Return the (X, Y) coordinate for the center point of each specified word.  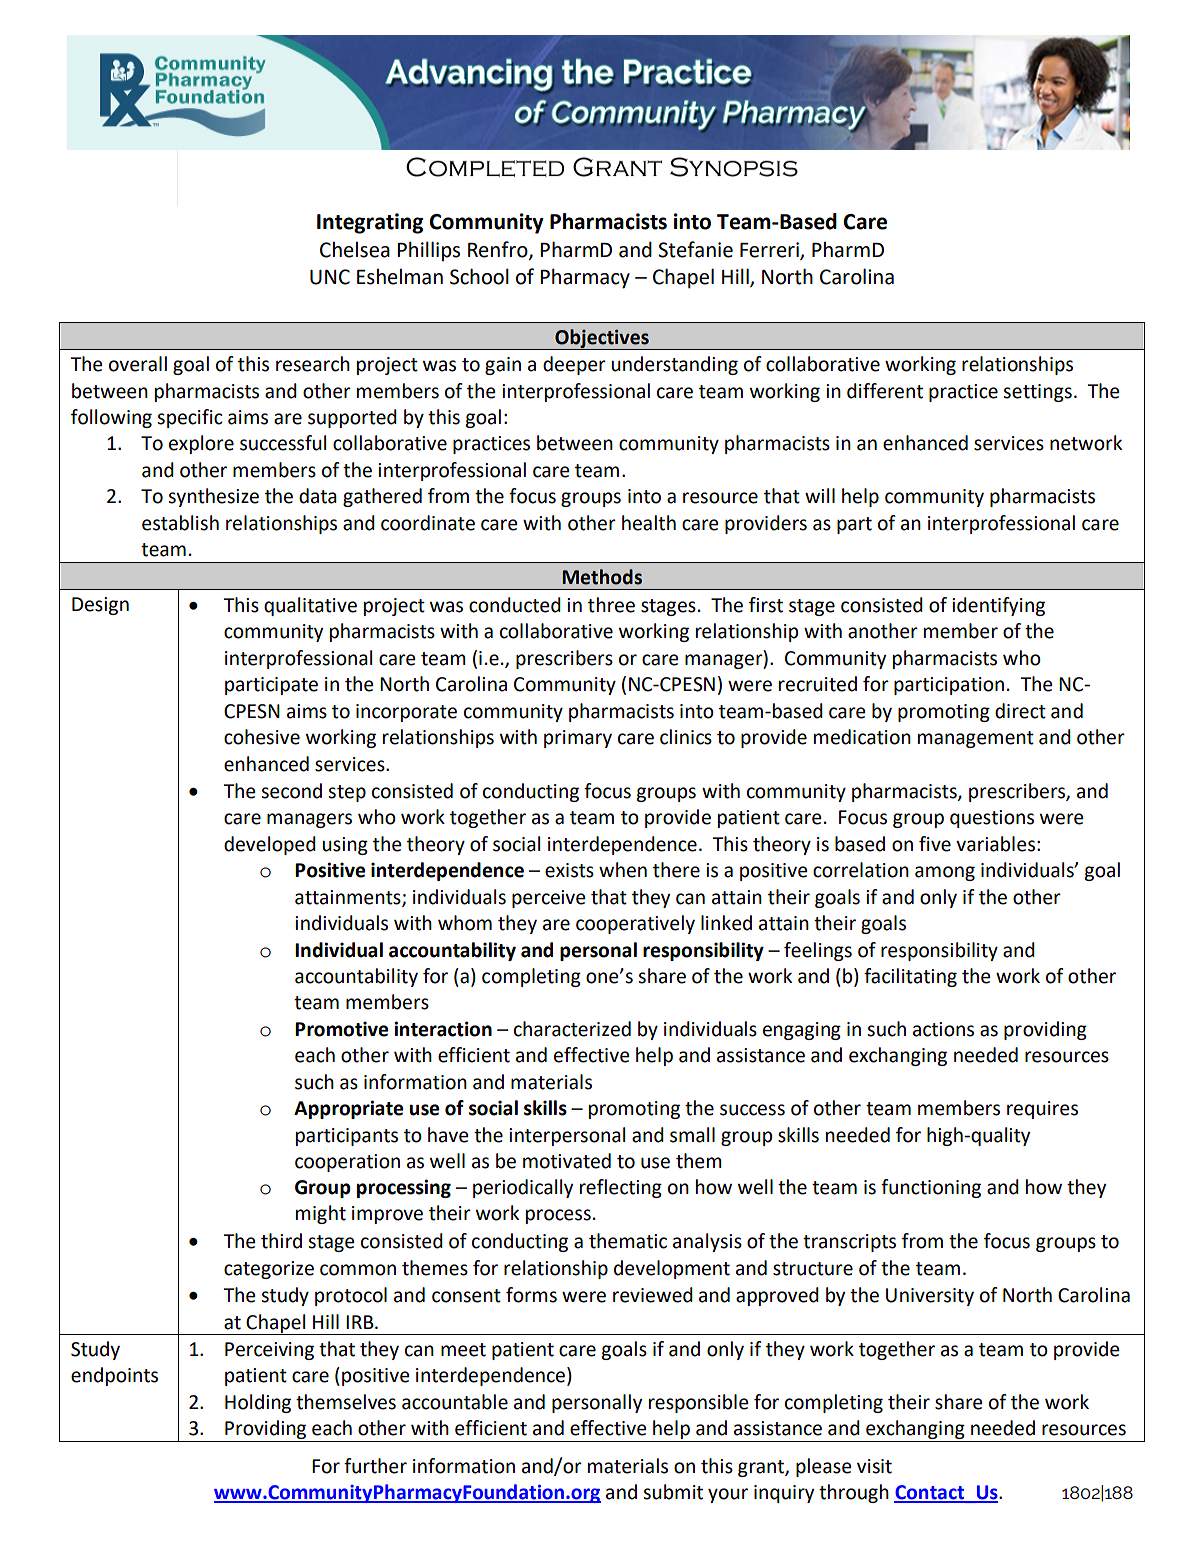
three (611, 605)
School (479, 276)
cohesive (262, 737)
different (885, 391)
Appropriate (348, 1109)
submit (673, 1492)
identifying (998, 606)
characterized (572, 1029)
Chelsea (355, 250)
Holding (258, 1403)
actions (943, 1029)
